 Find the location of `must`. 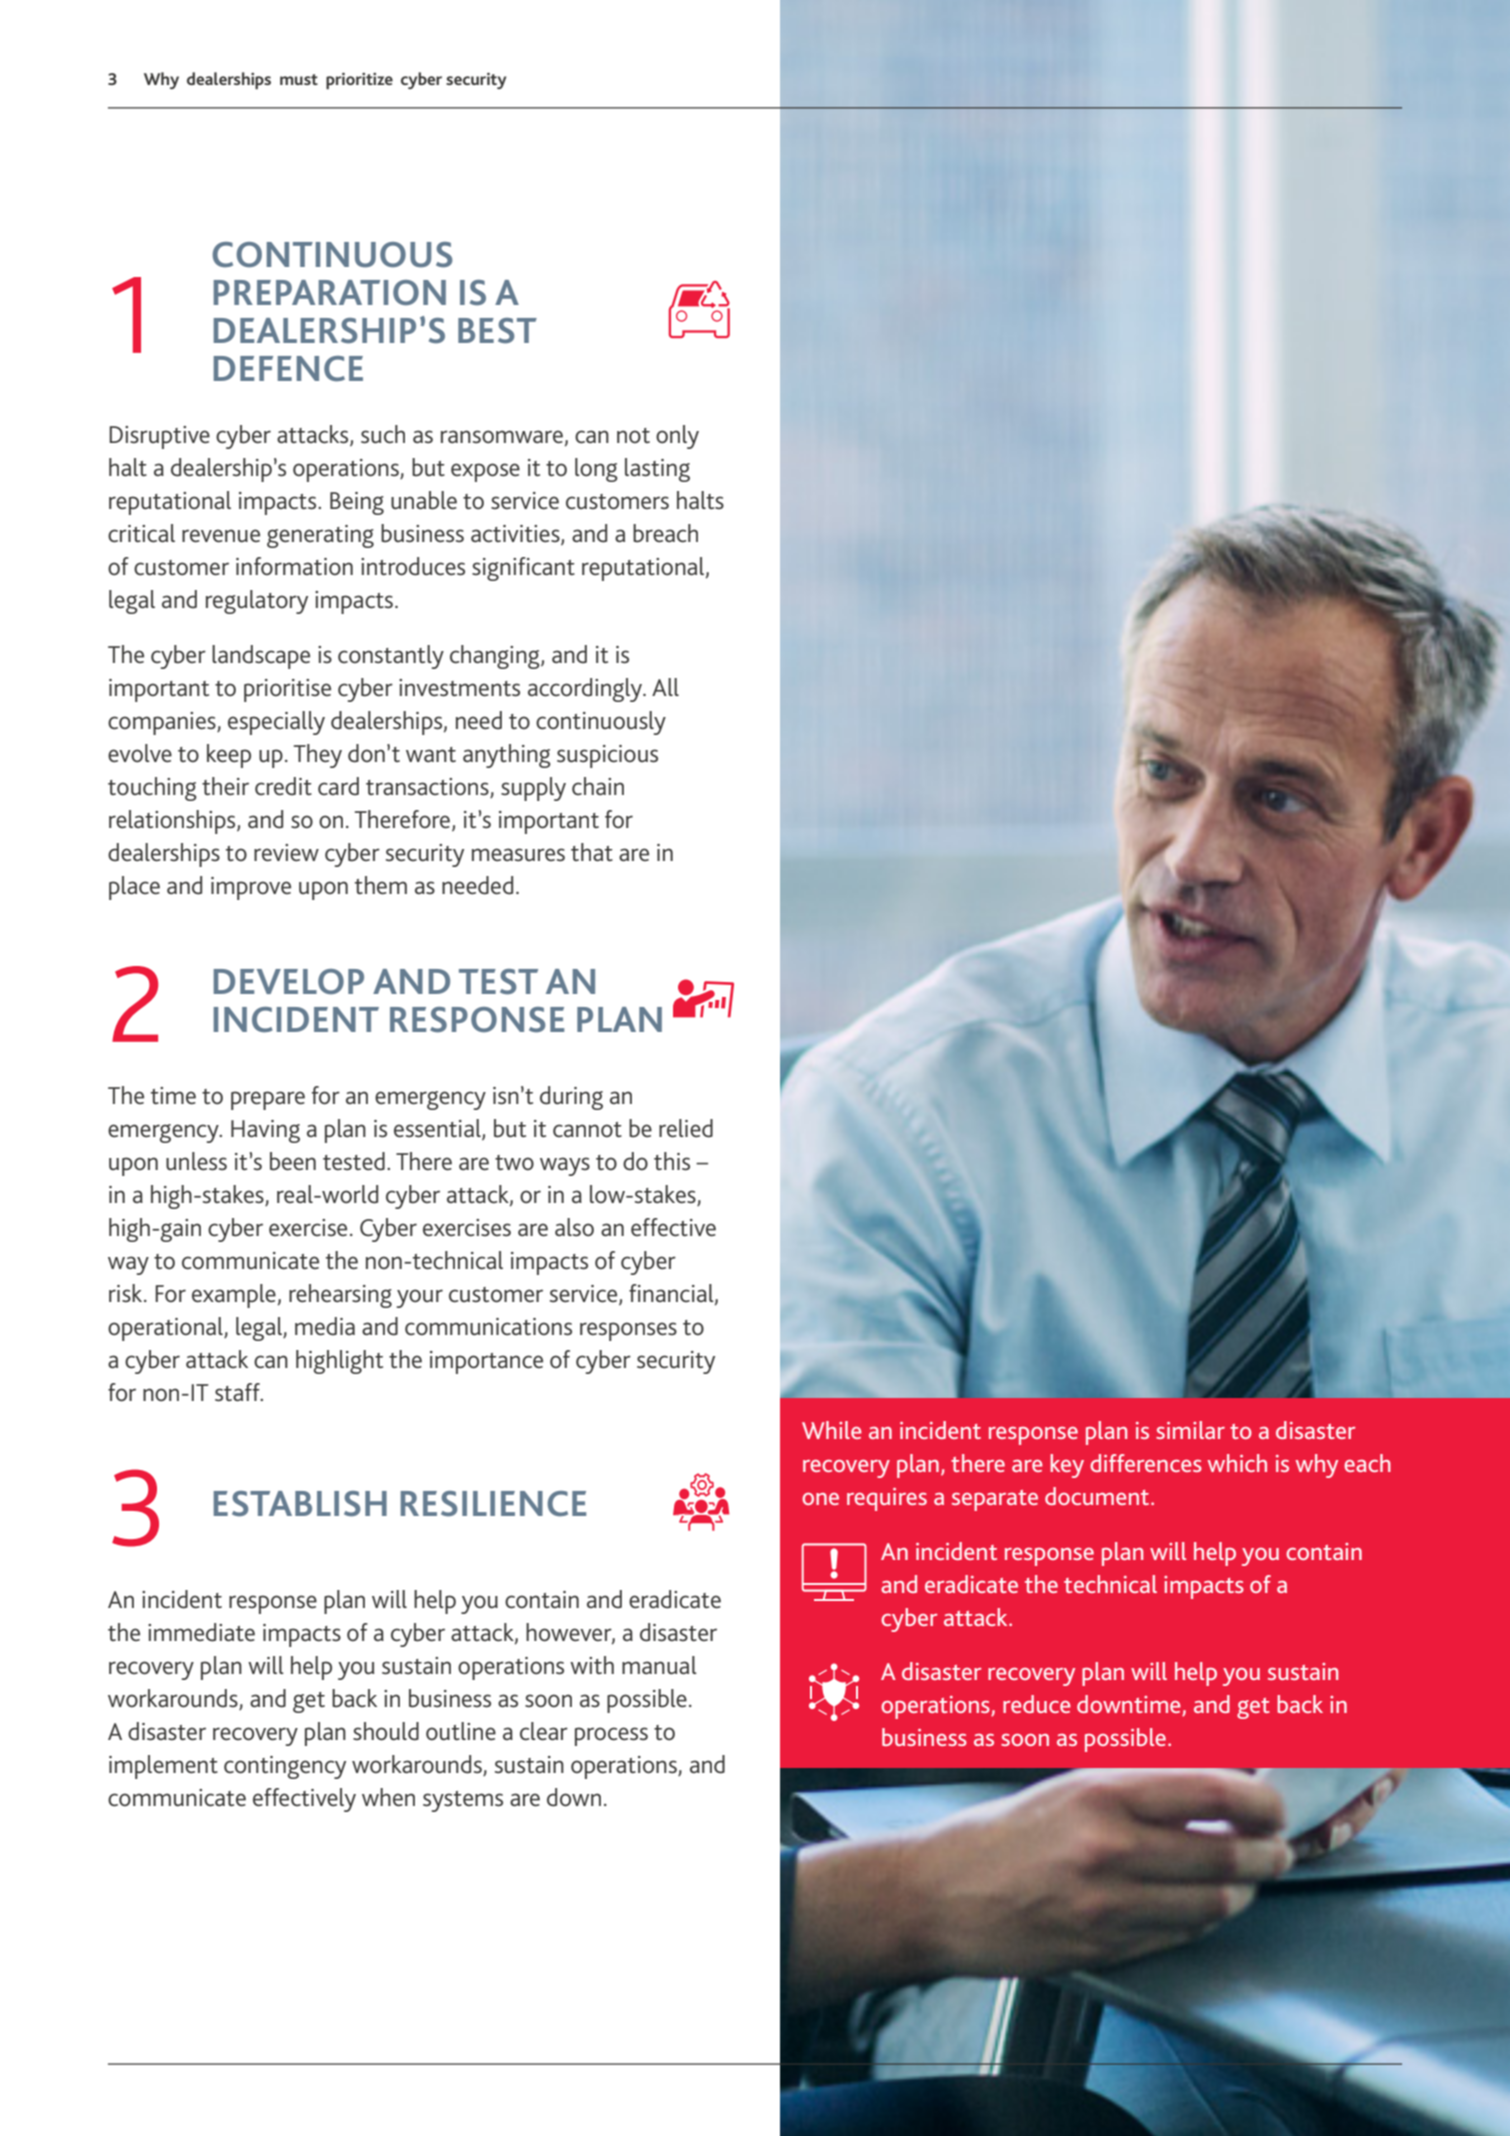

must is located at coordinates (299, 79).
